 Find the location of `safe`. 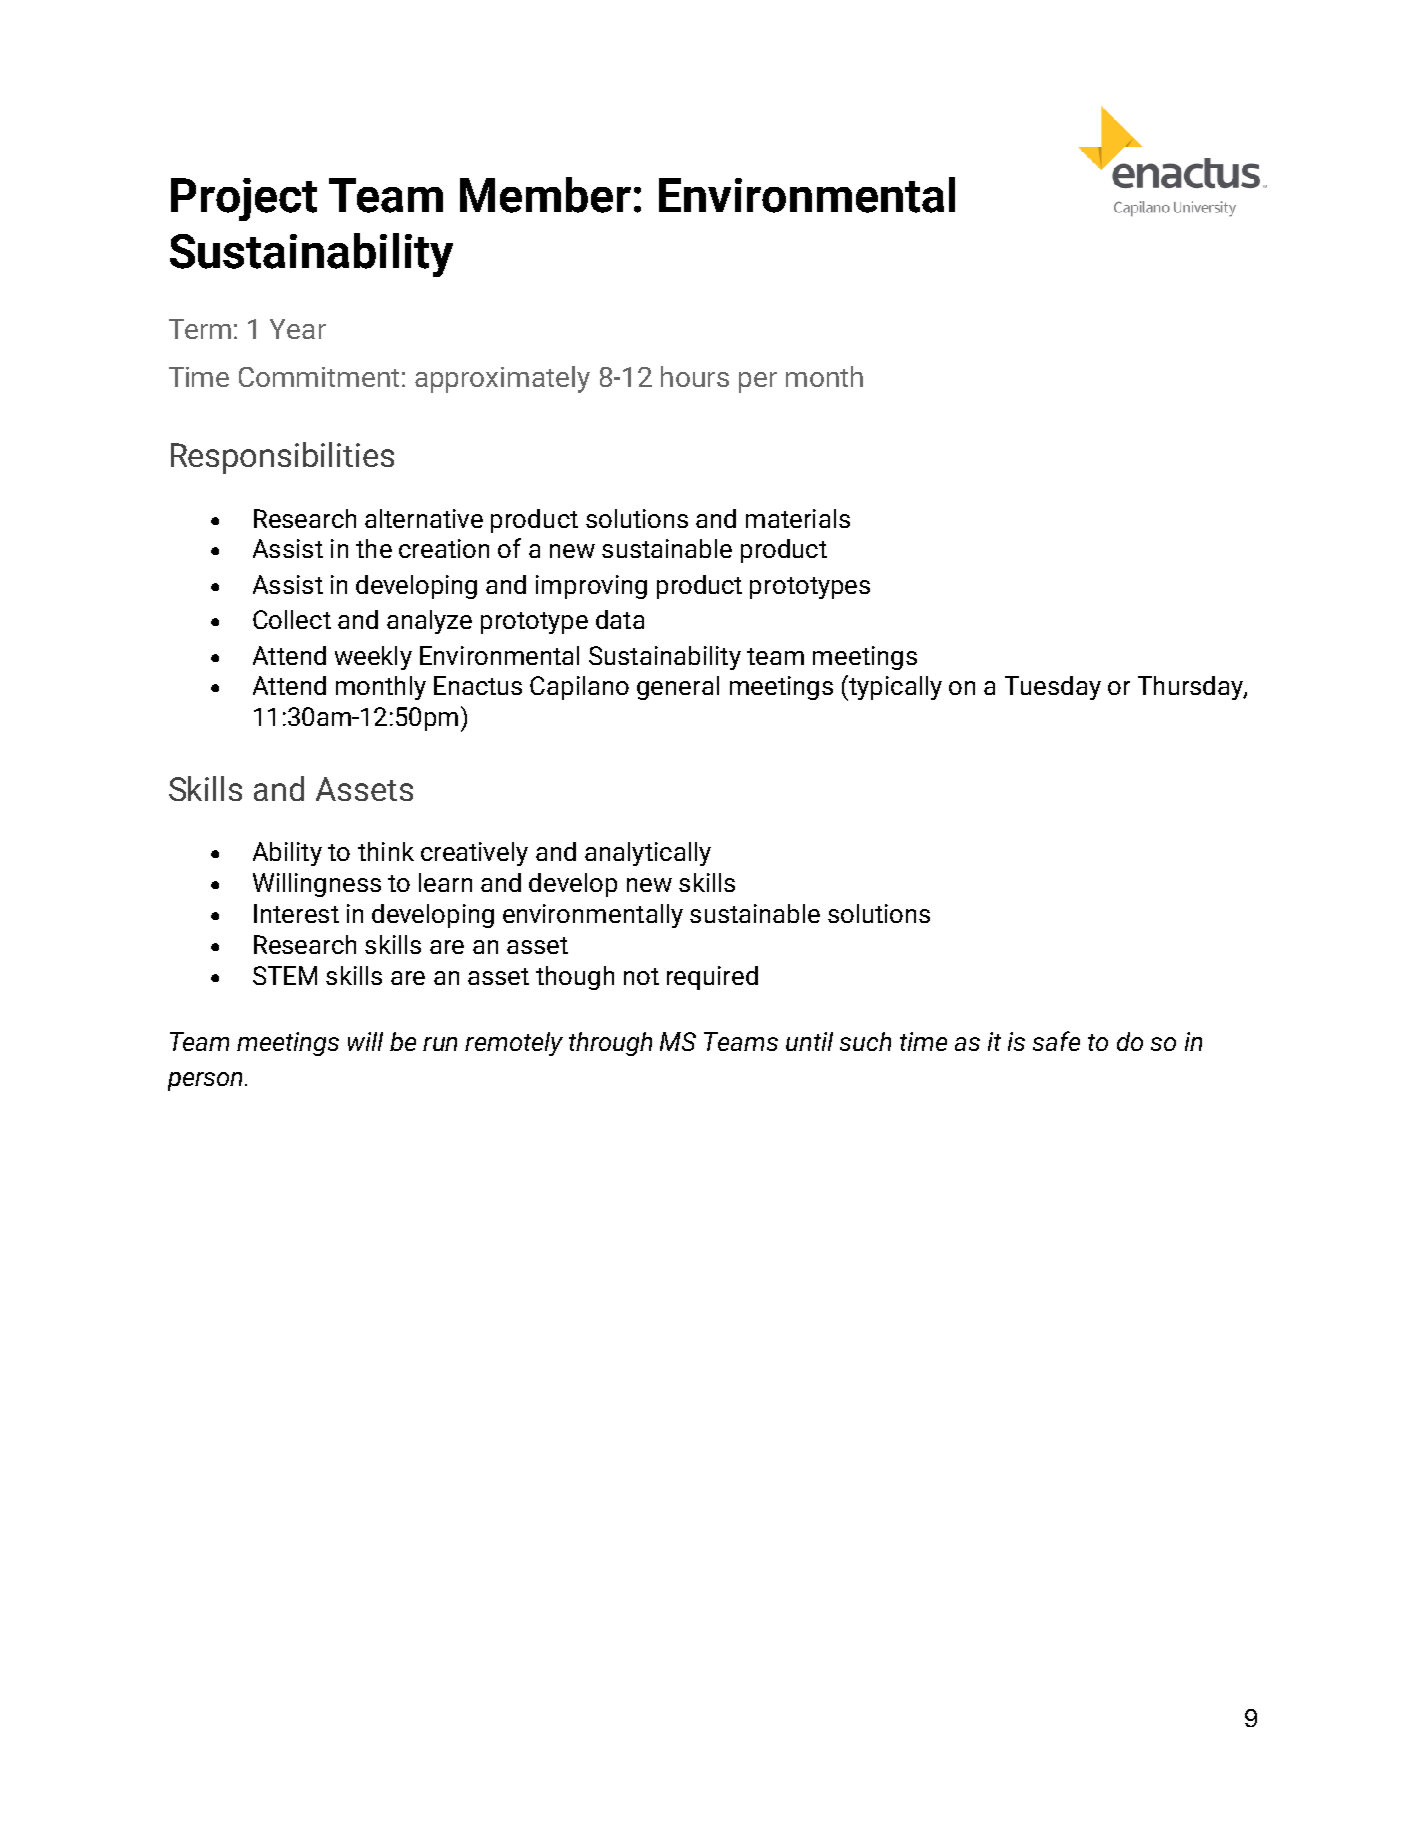

safe is located at coordinates (1056, 1041).
